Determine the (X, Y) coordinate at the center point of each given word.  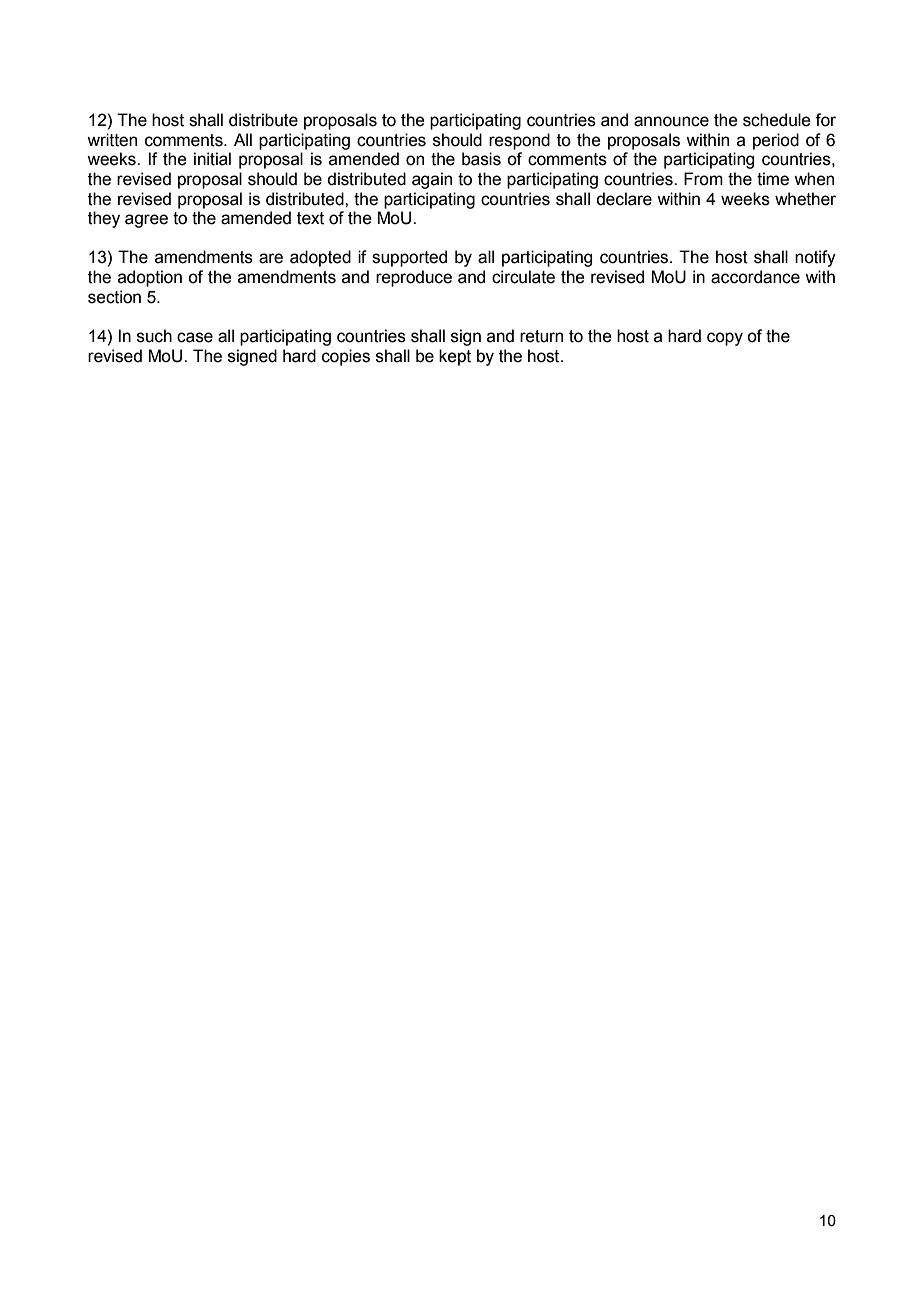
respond (519, 141)
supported (409, 258)
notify (815, 258)
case (195, 337)
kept (455, 357)
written (112, 140)
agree (146, 221)
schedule (777, 120)
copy (725, 339)
